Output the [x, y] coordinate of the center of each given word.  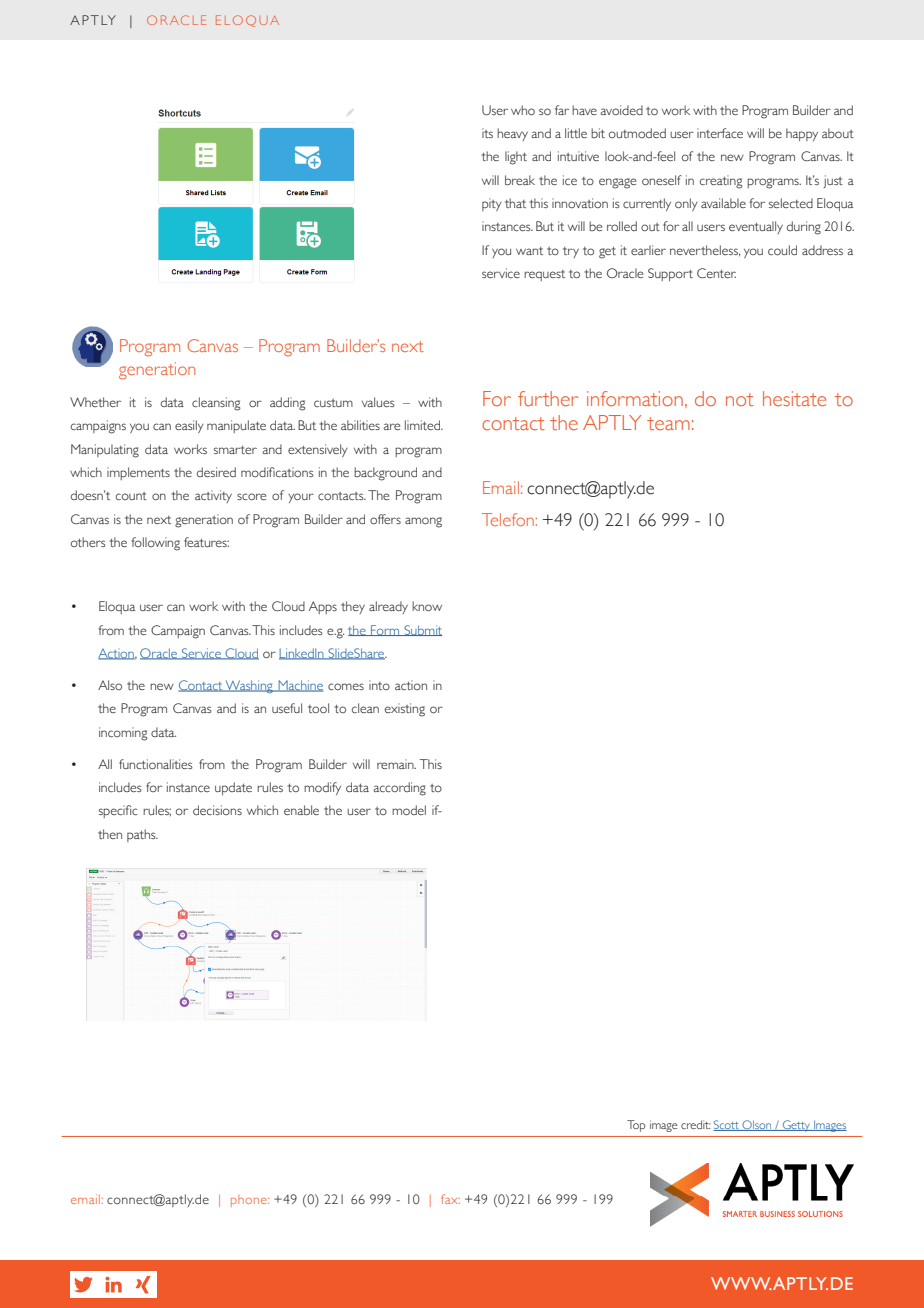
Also [110, 685]
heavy [512, 134]
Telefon [508, 519]
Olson [757, 1125]
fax [450, 1199]
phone [250, 1201]
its [487, 133]
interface [720, 133]
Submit [422, 630]
